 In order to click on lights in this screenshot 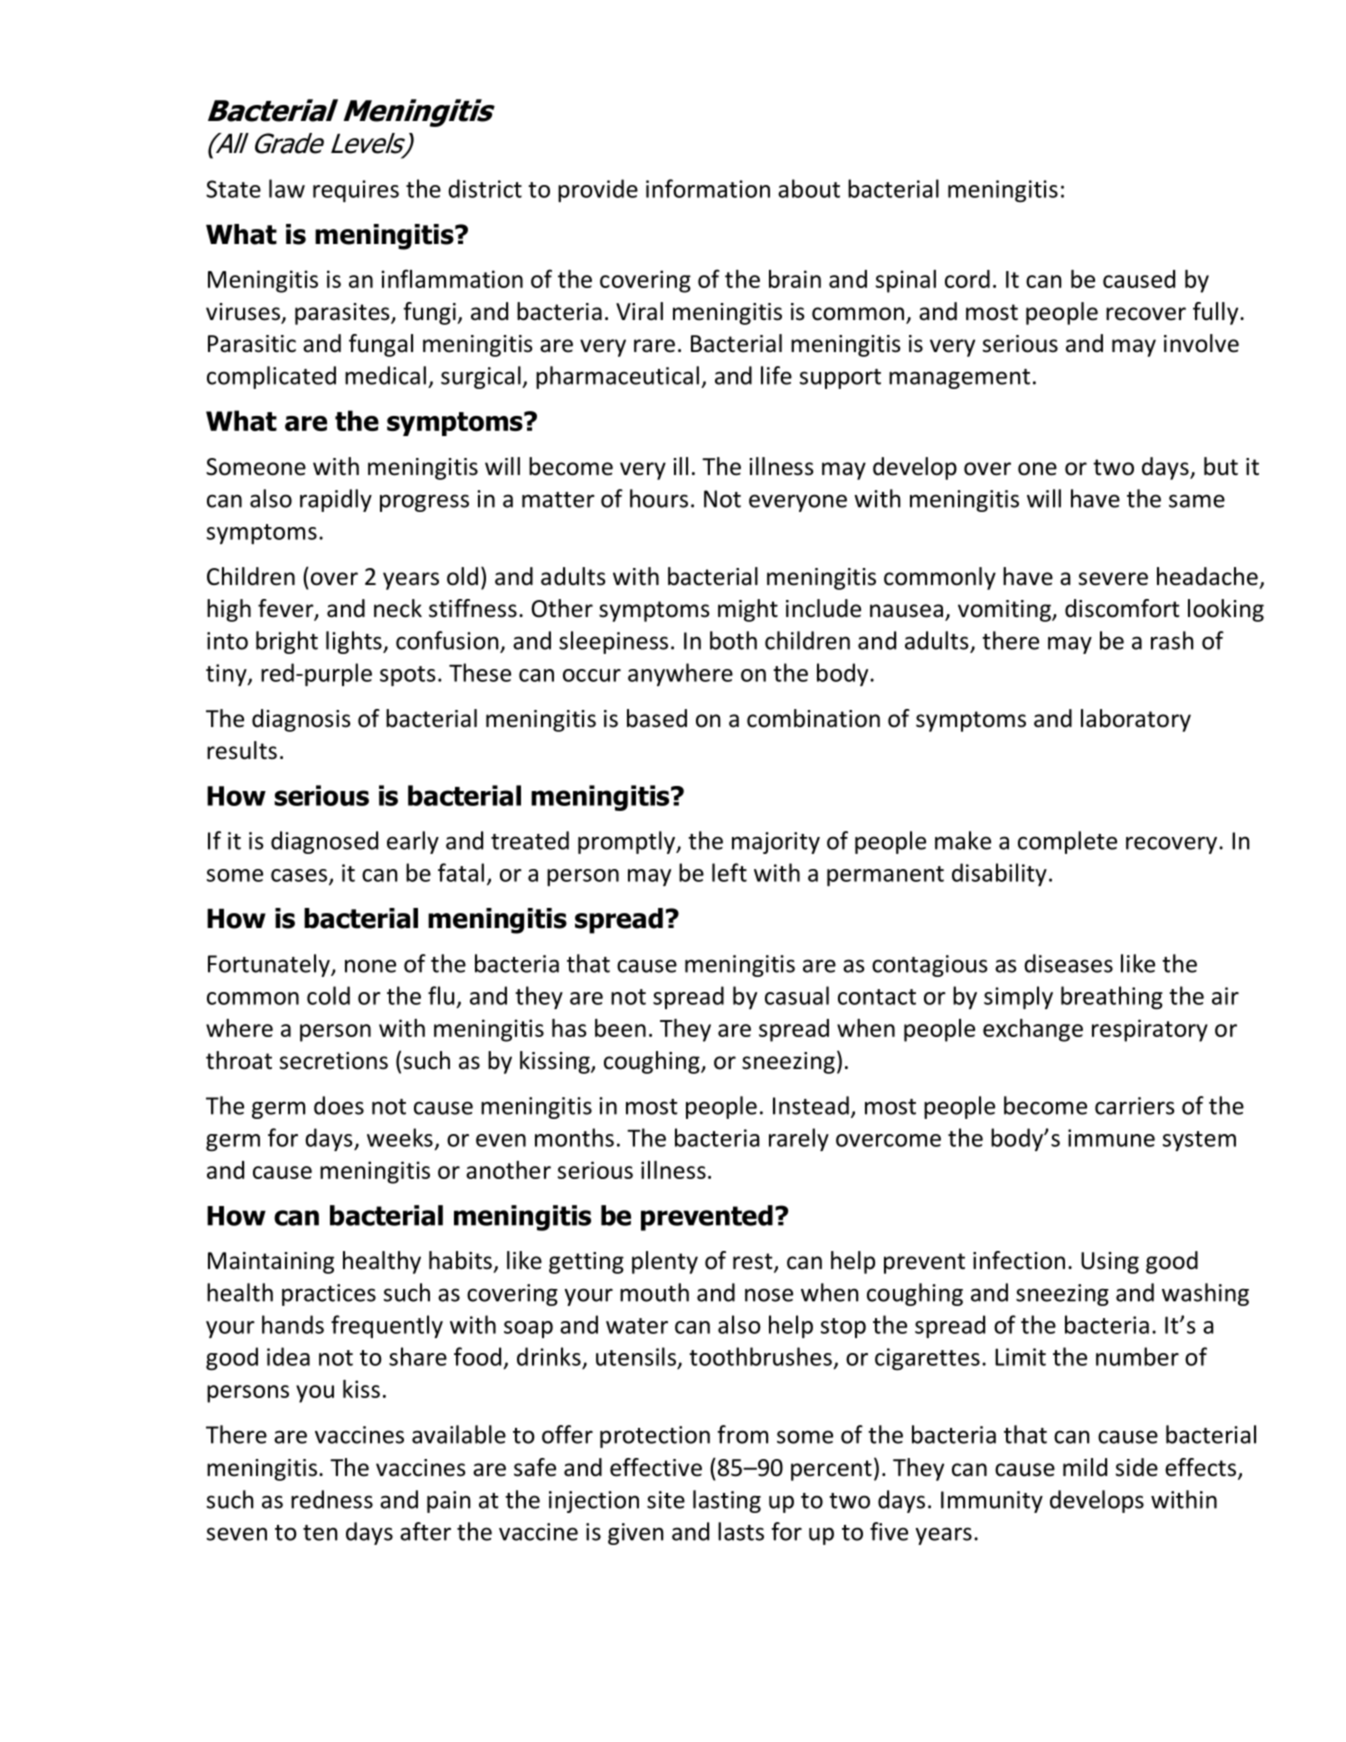, I will do `click(355, 642)`.
